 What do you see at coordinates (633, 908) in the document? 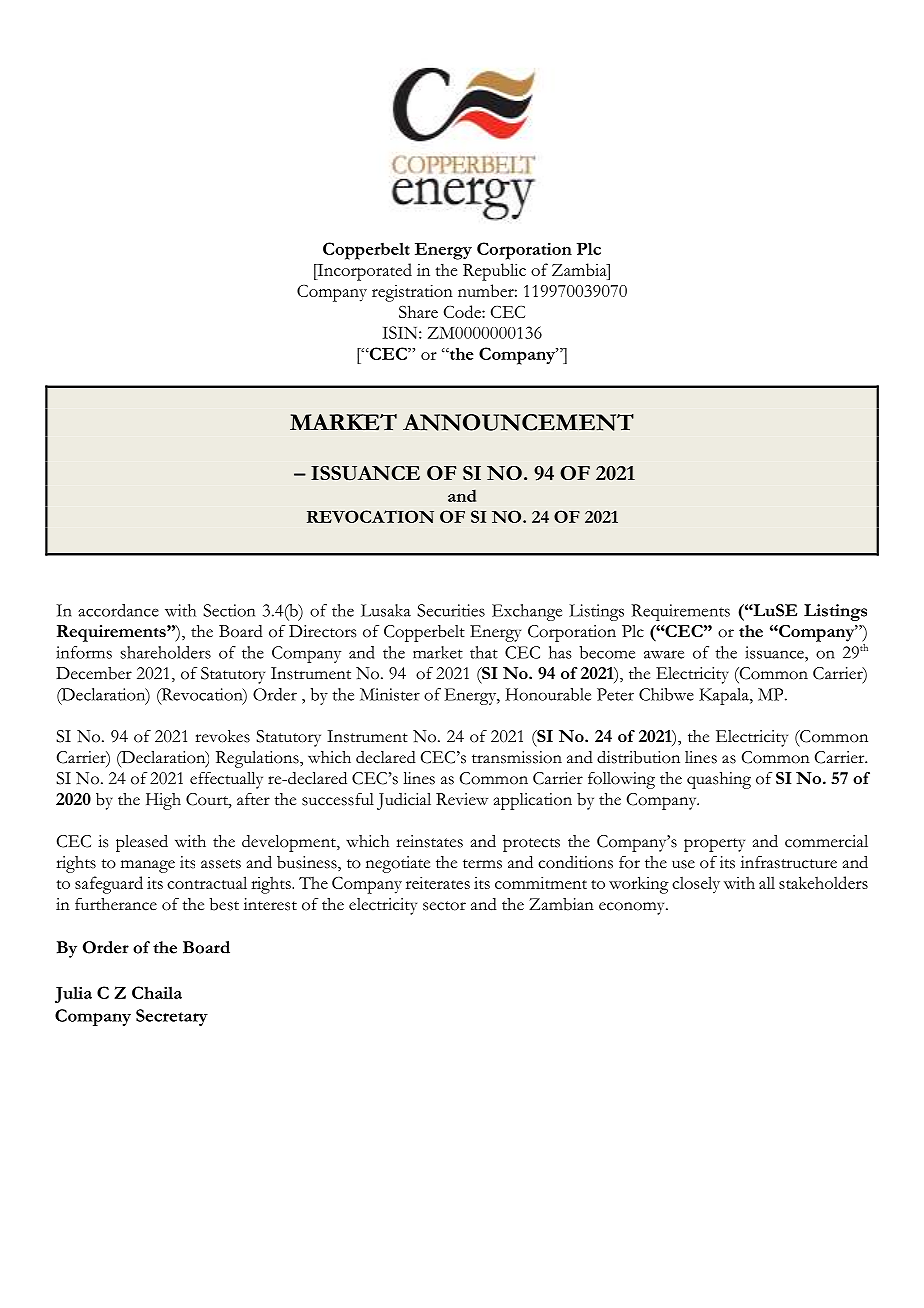
I see `economy` at bounding box center [633, 908].
